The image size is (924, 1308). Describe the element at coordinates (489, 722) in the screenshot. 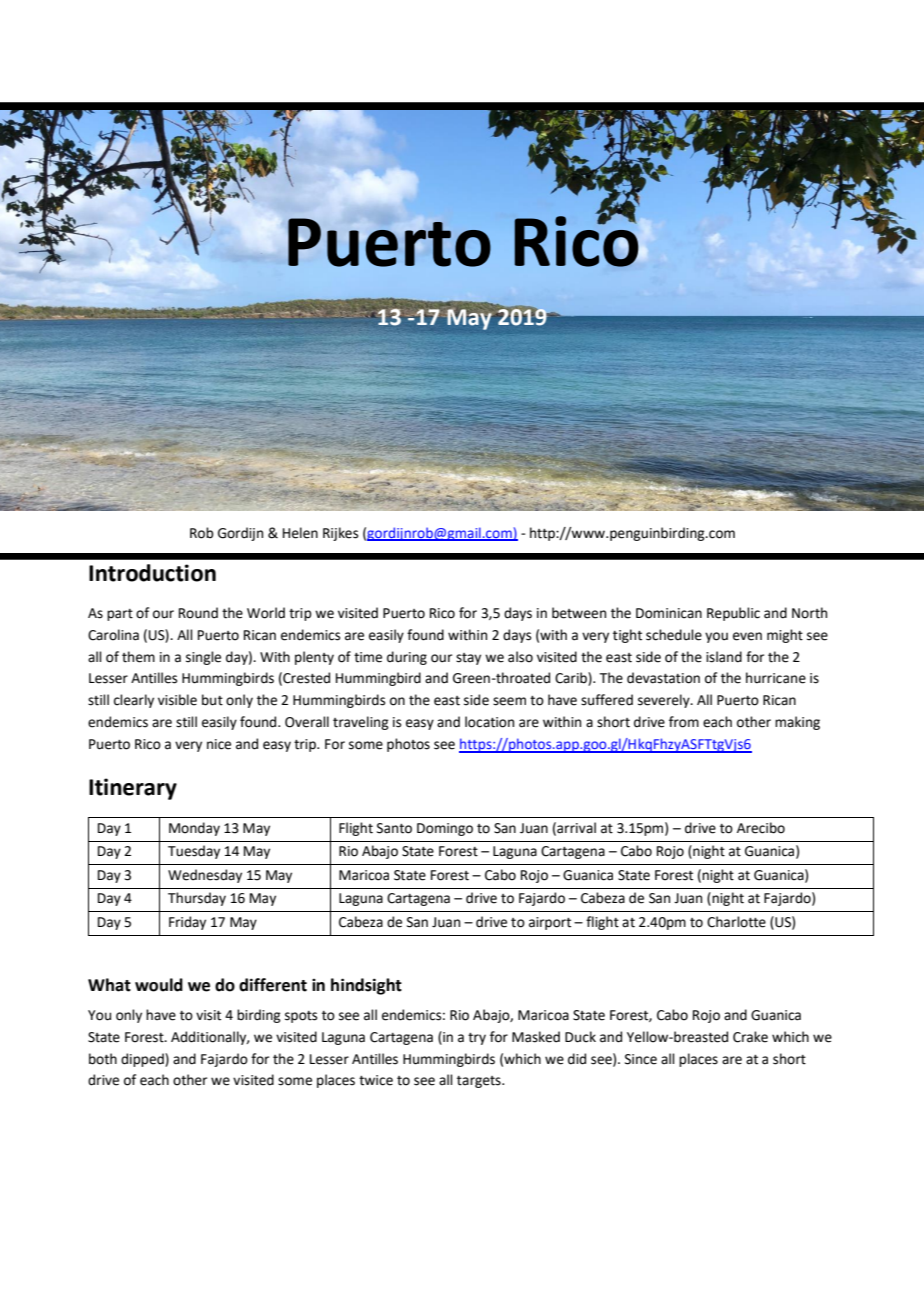

I see `location` at that location.
